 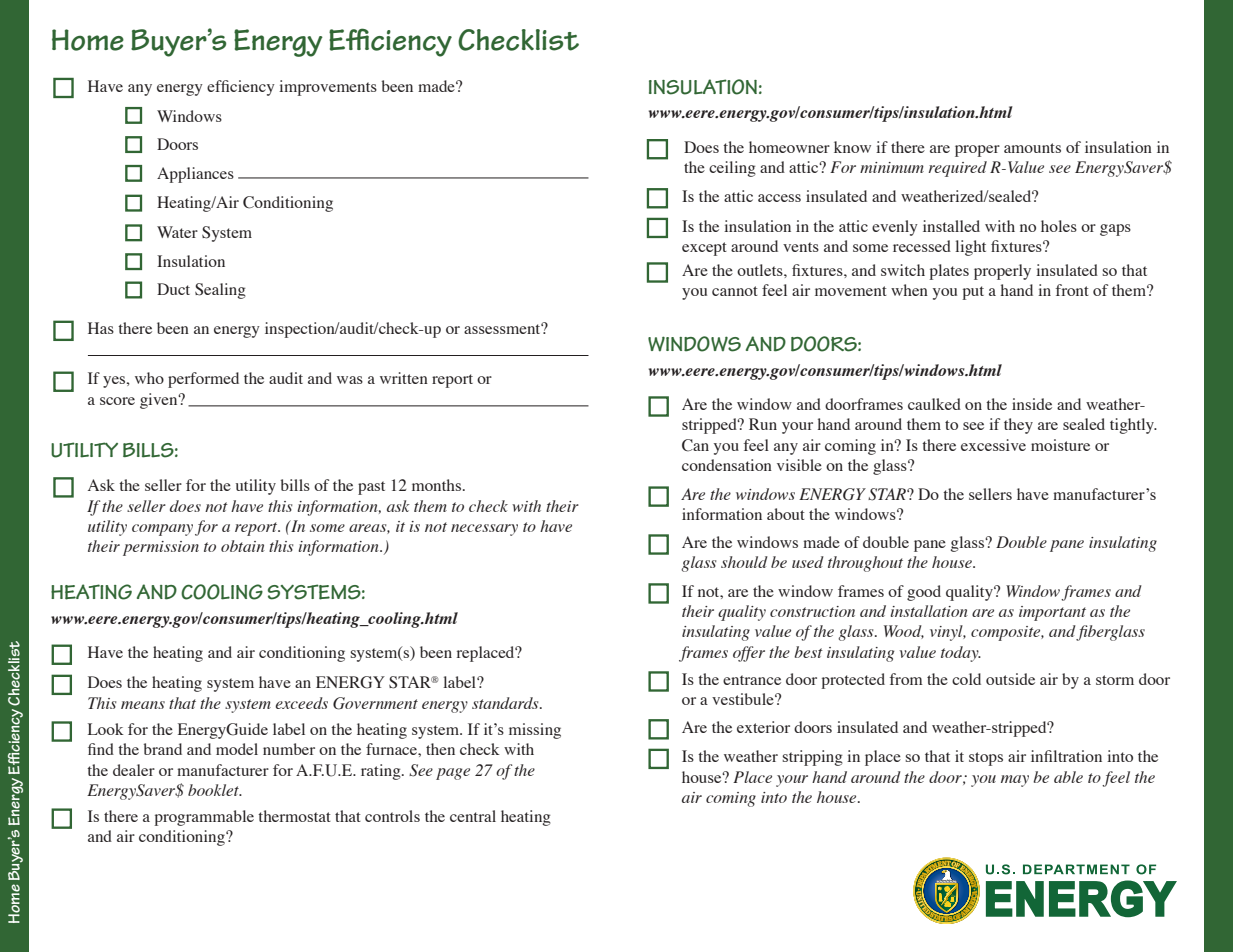 What do you see at coordinates (993, 445) in the screenshot?
I see `excessive` at bounding box center [993, 445].
